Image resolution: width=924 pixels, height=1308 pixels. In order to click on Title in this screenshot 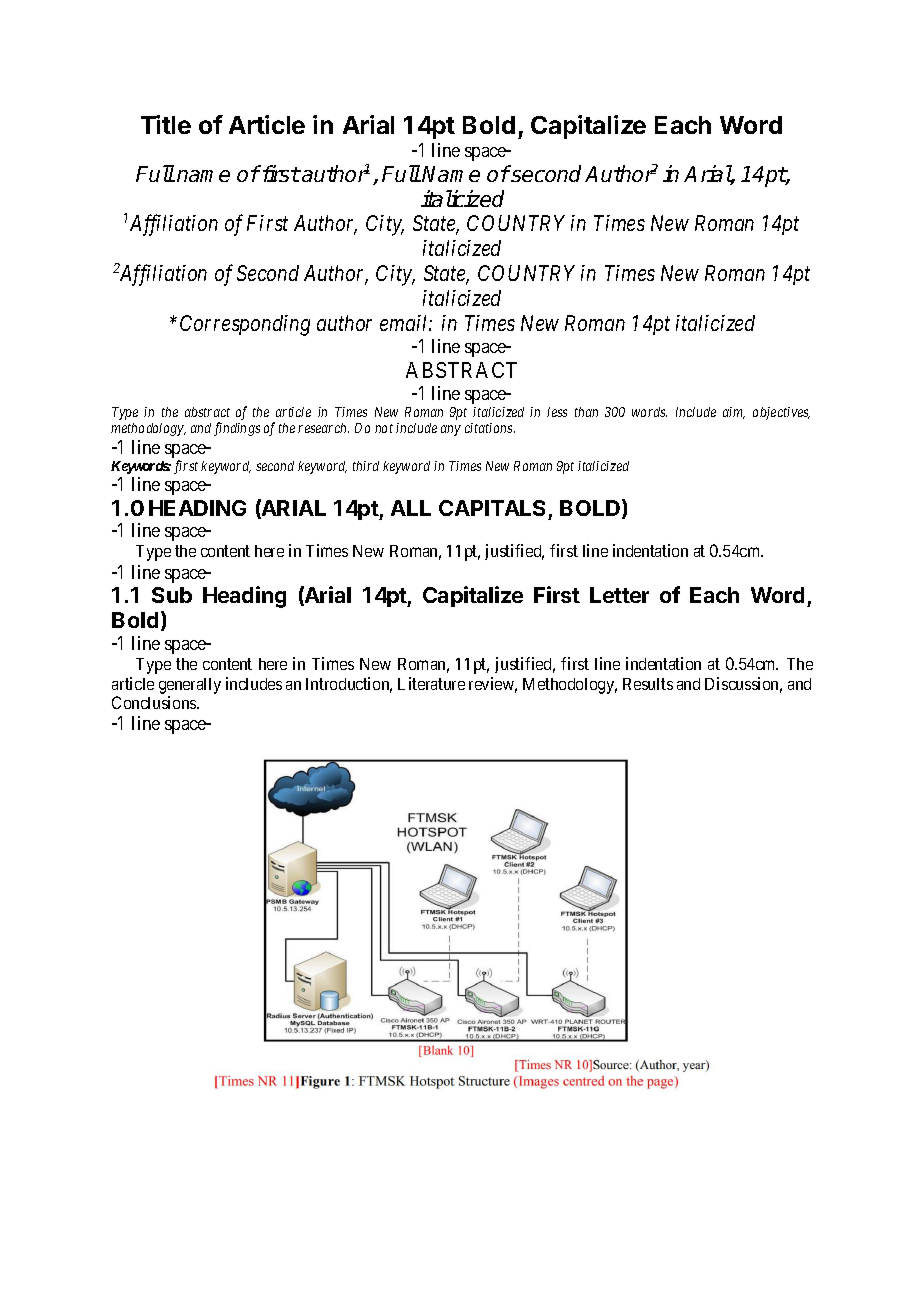, I will do `click(166, 124)`.
